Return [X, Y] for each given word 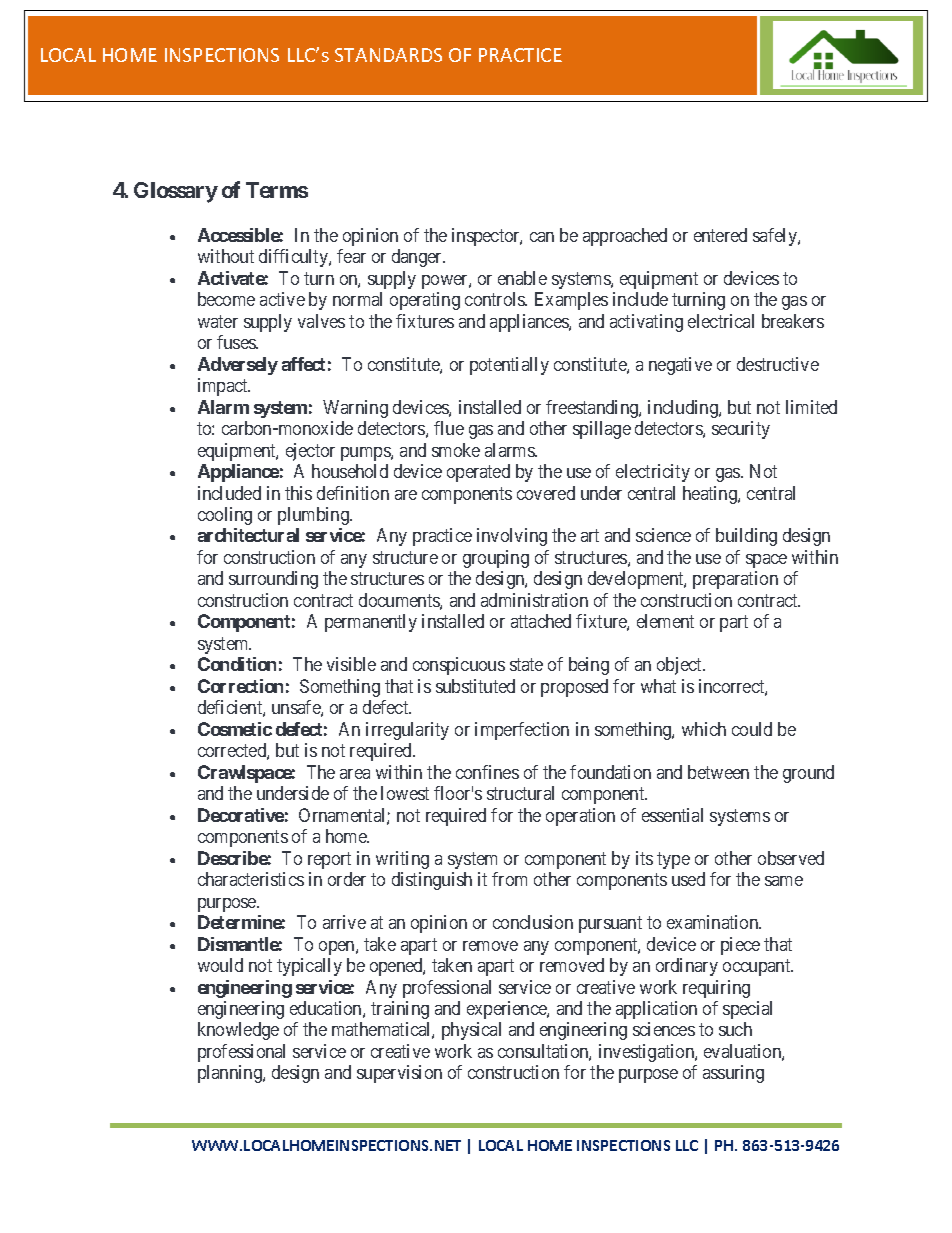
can [542, 237]
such [735, 1029]
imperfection [522, 731]
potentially [509, 366]
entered [720, 235]
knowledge [238, 1031]
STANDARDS [388, 55]
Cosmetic [235, 729]
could [752, 729]
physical [471, 1031]
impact [224, 387]
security [741, 430]
